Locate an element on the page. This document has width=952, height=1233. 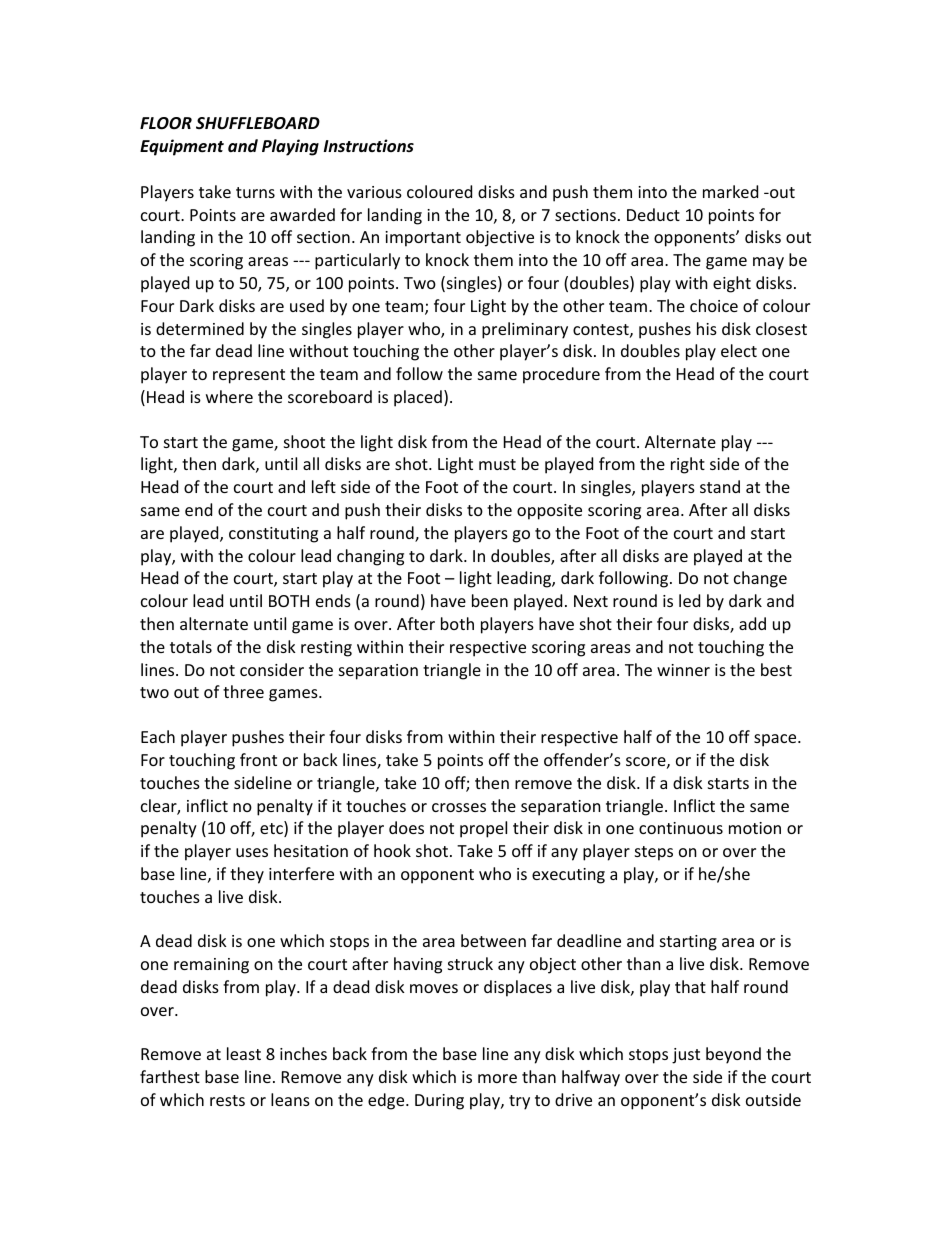
been is located at coordinates (490, 600).
